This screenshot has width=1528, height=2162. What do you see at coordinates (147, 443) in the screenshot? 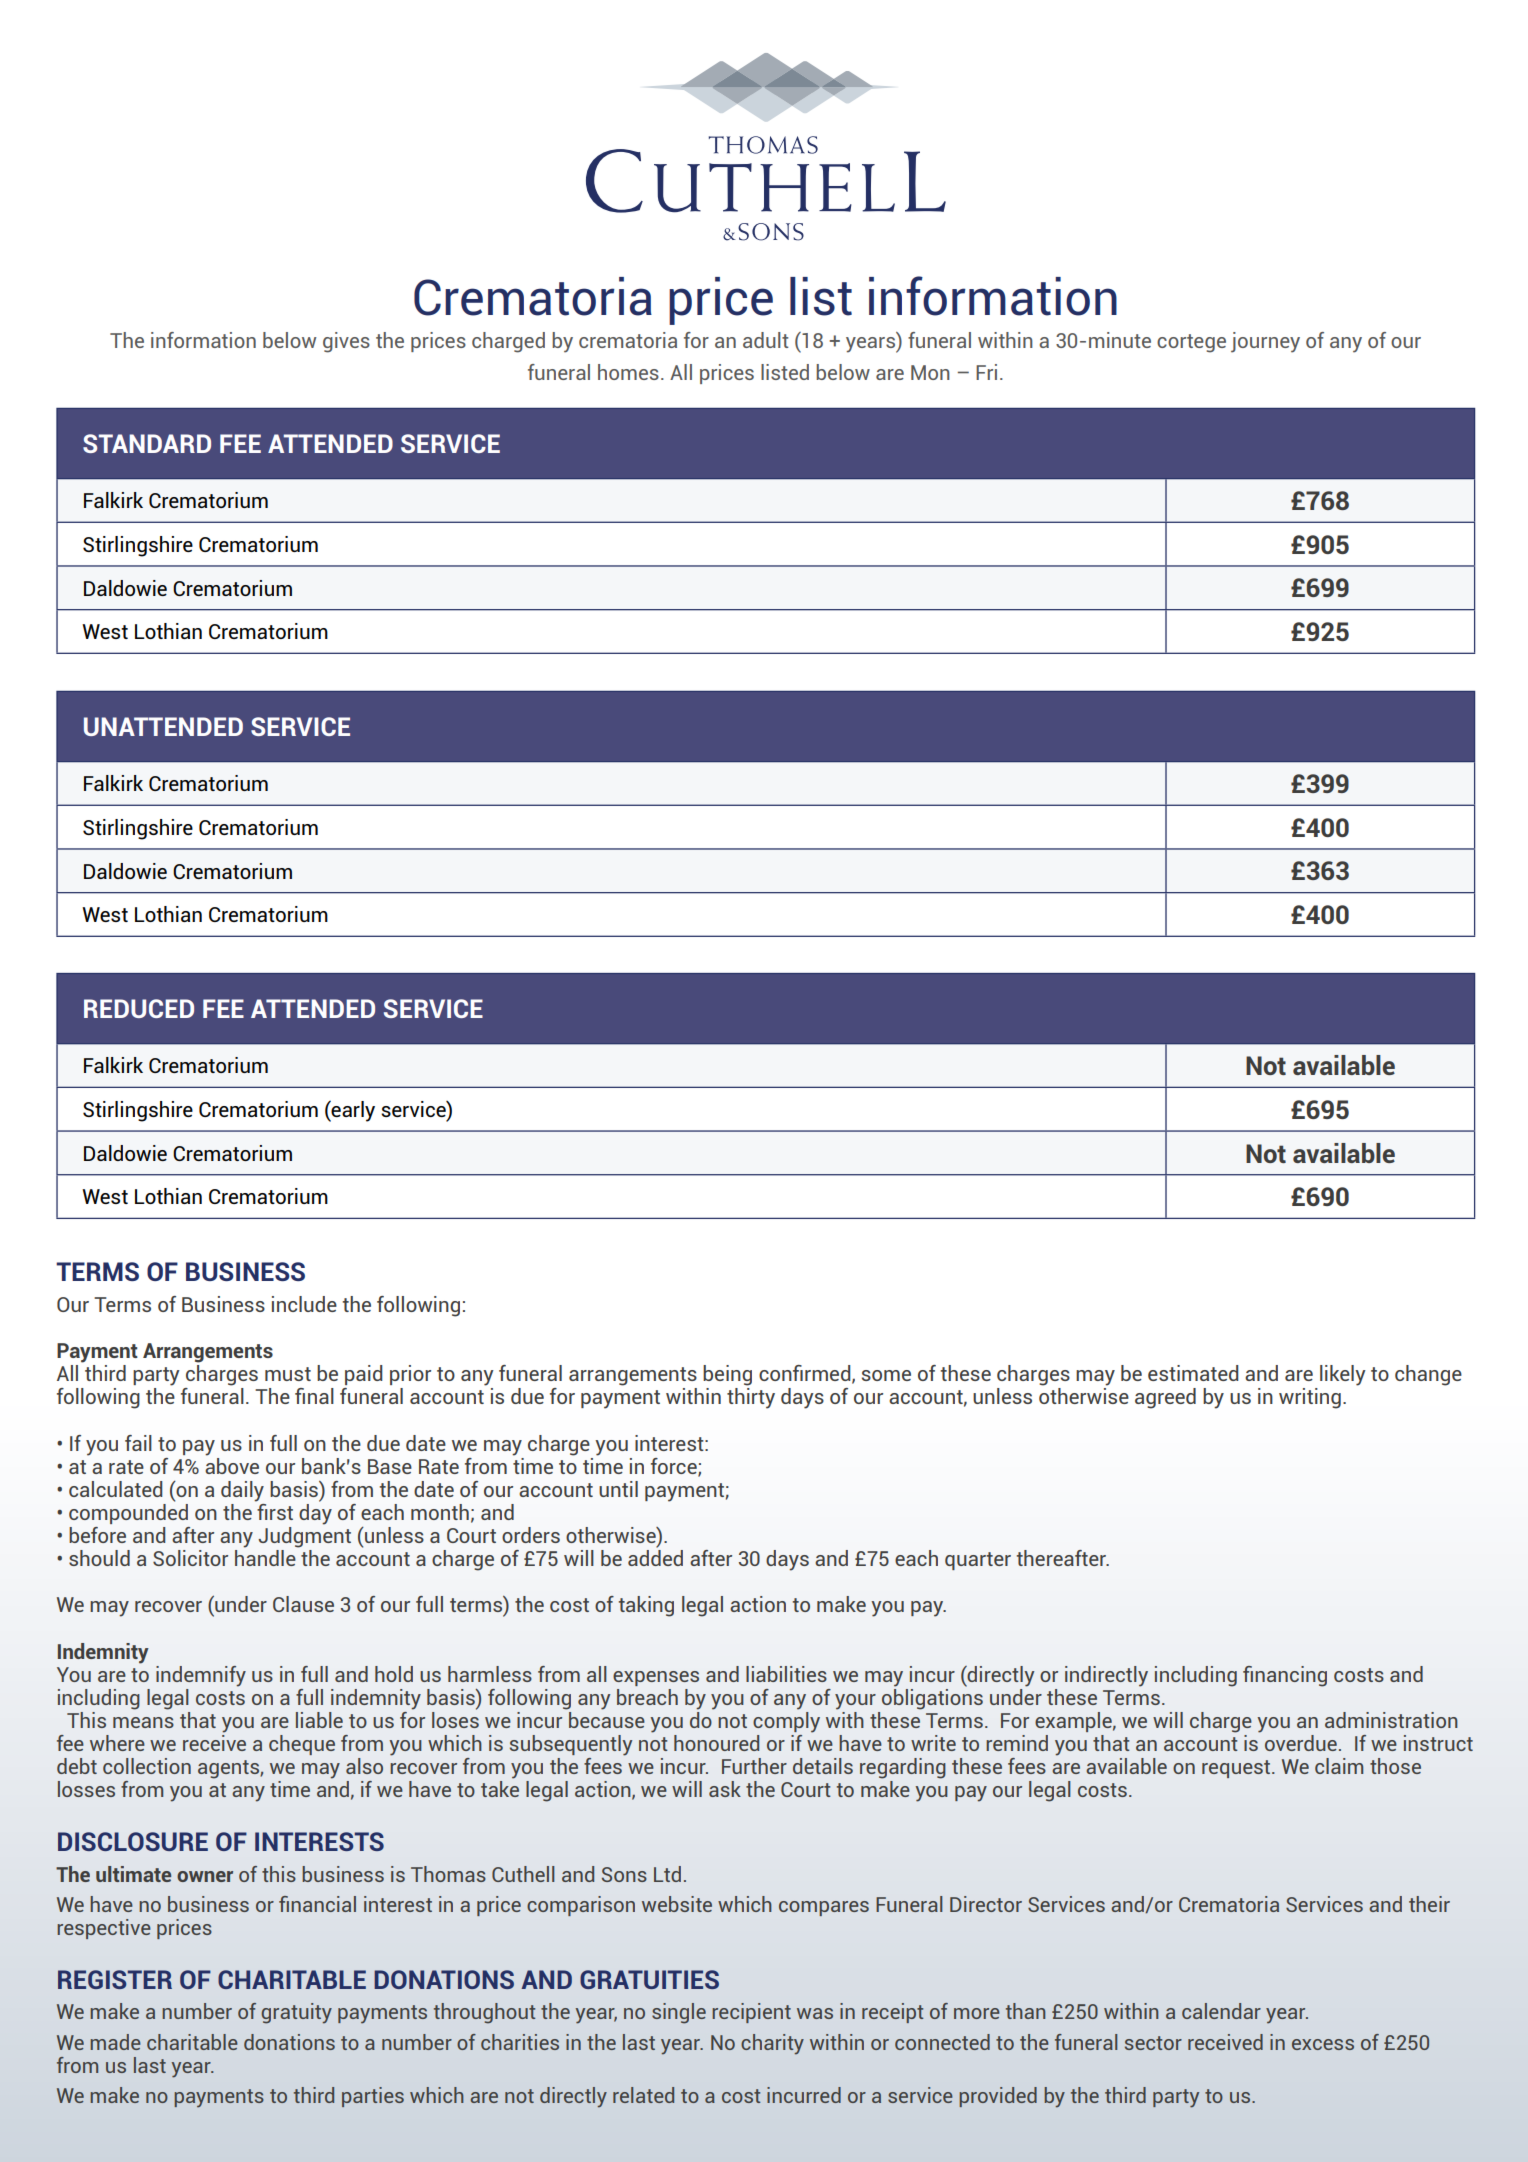
I see `STANDARD` at bounding box center [147, 443].
